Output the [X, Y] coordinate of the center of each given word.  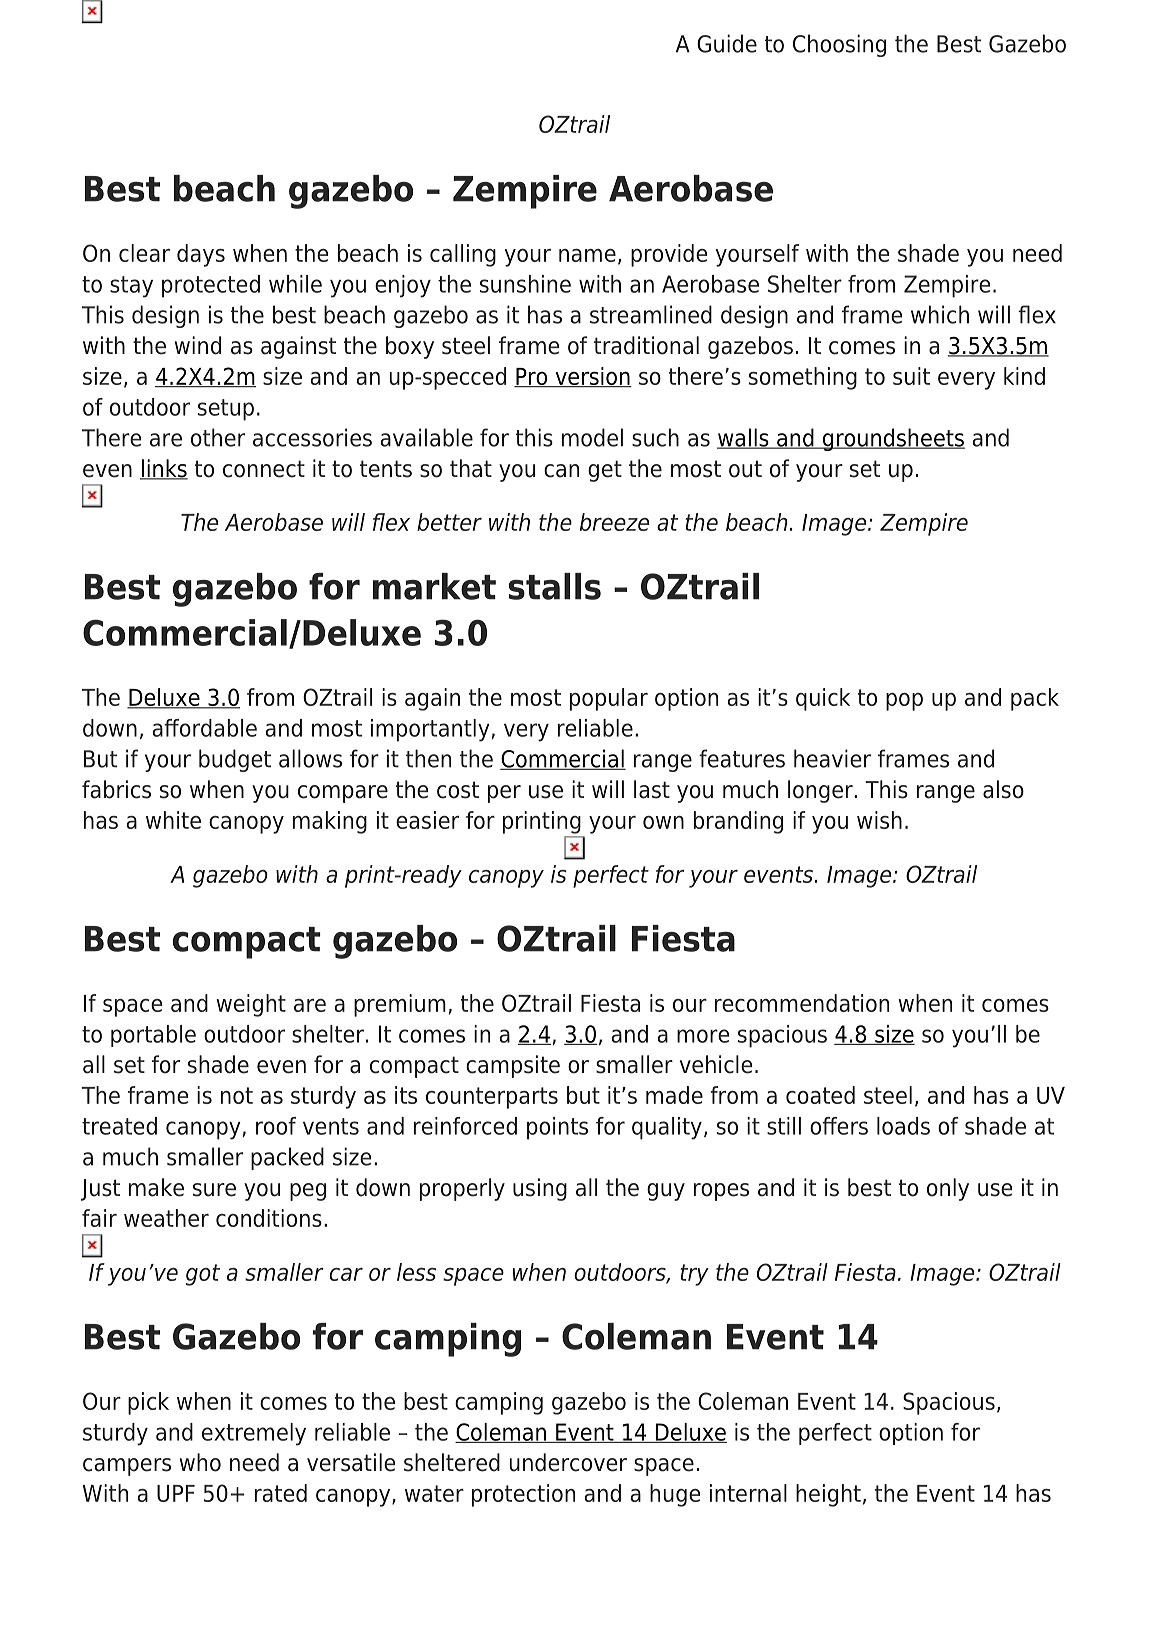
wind [198, 345]
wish [879, 820]
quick [823, 699]
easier [427, 820]
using [540, 1189]
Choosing [839, 45]
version [592, 377]
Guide [727, 43]
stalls [555, 586]
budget [235, 760]
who [200, 1462]
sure [214, 1190]
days [201, 255]
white [173, 820]
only [948, 1189]
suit [911, 376]
